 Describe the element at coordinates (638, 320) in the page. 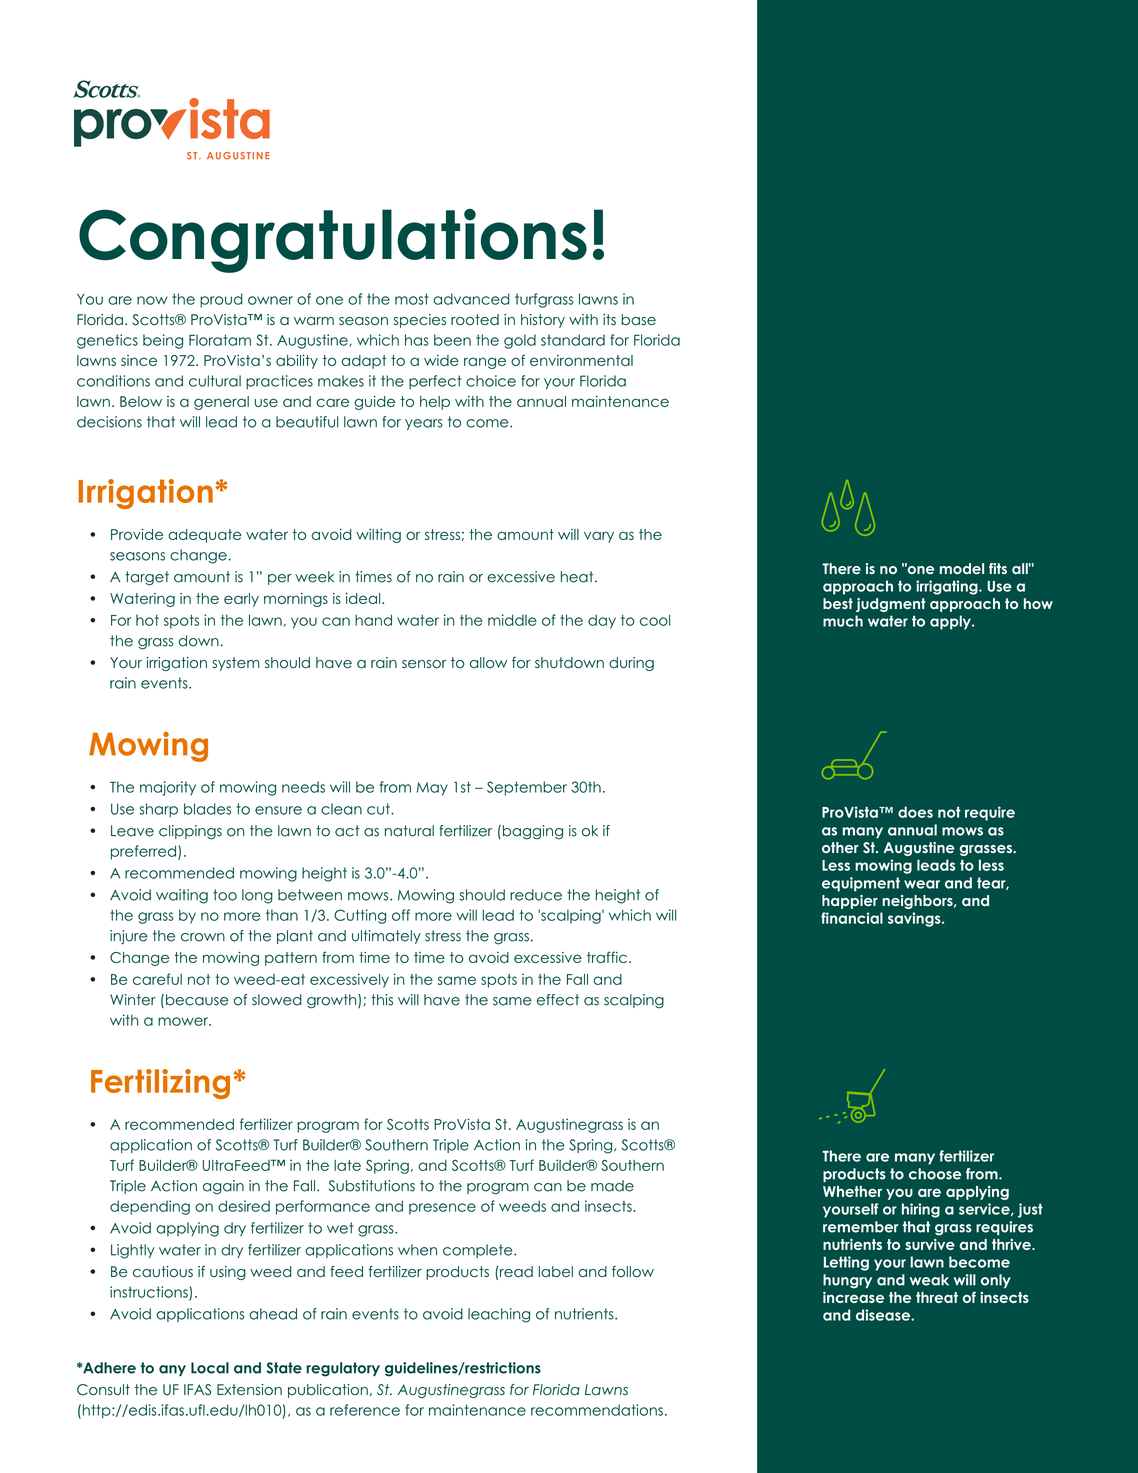

I see `base` at that location.
